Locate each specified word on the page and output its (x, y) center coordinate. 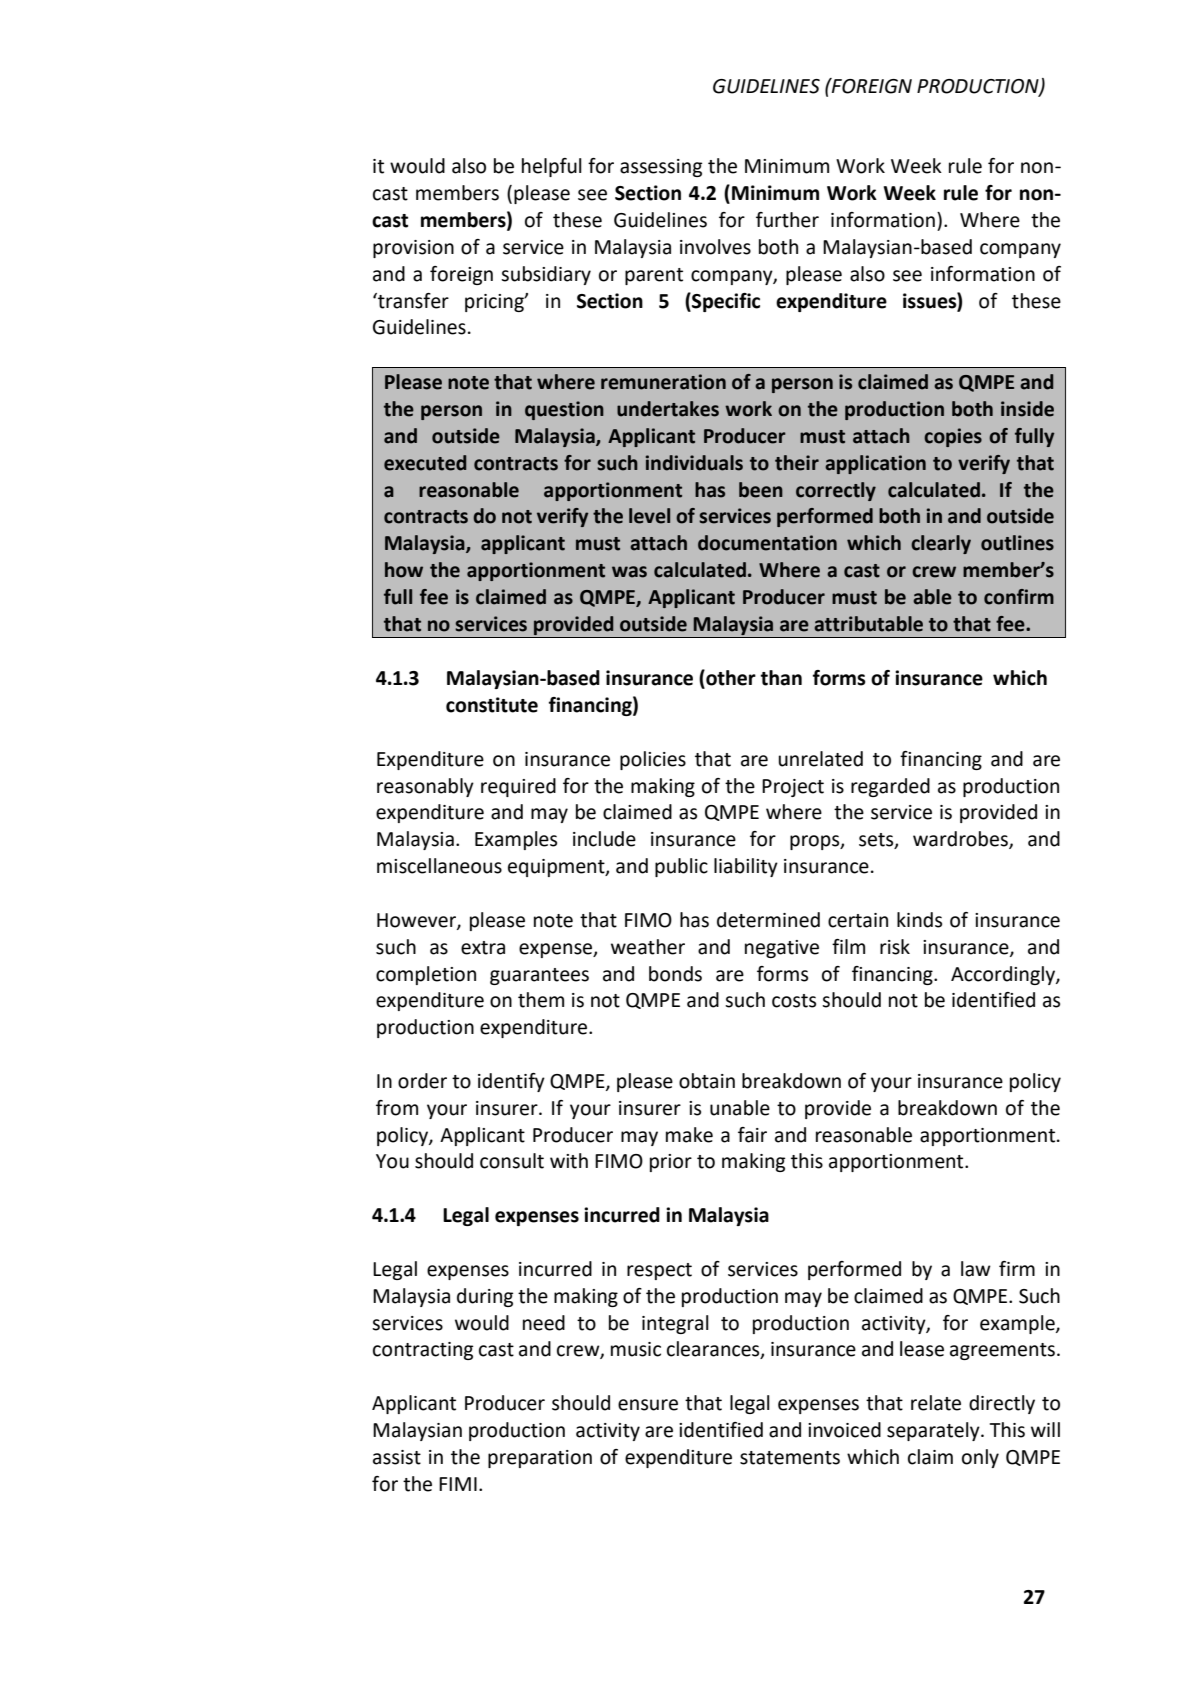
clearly (941, 544)
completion (426, 975)
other (730, 678)
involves (715, 247)
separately (934, 1431)
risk (895, 947)
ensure (648, 1405)
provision (413, 249)
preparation (540, 1459)
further (787, 220)
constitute (492, 705)
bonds (675, 974)
